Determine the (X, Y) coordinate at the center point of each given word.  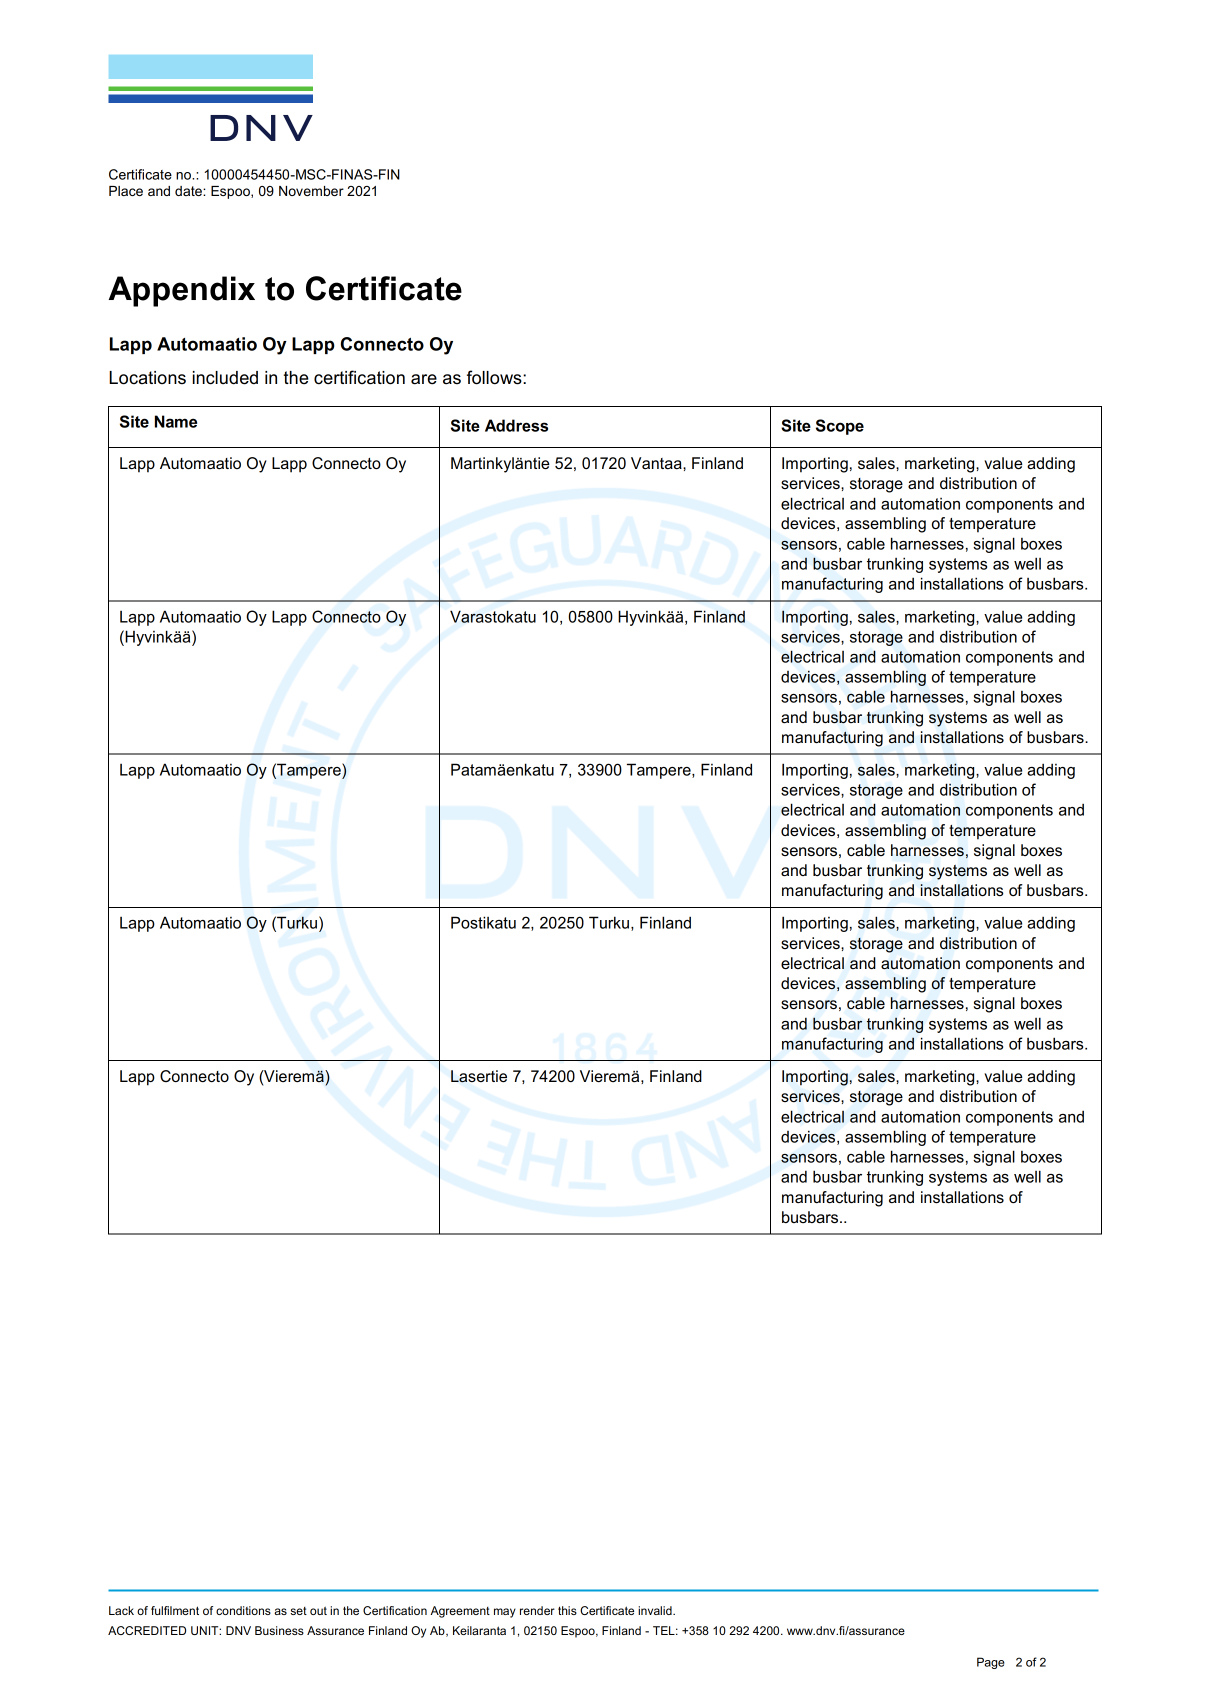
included (225, 378)
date (189, 191)
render (537, 1610)
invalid (656, 1610)
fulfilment (175, 1610)
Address (516, 425)
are (424, 379)
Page (991, 1663)
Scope (840, 427)
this (567, 1610)
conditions (243, 1610)
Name (176, 421)
